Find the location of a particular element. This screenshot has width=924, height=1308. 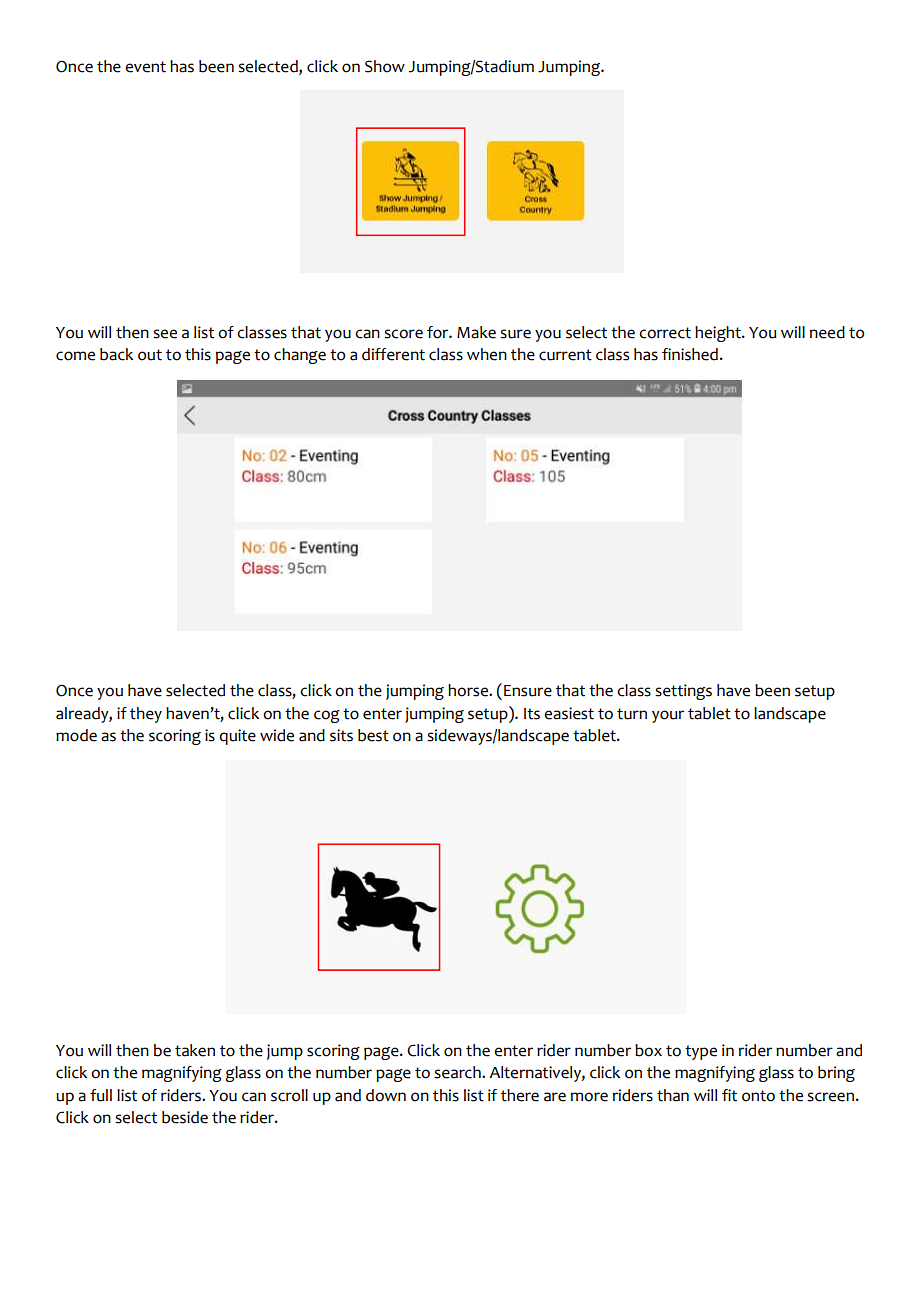

event is located at coordinates (145, 67).
